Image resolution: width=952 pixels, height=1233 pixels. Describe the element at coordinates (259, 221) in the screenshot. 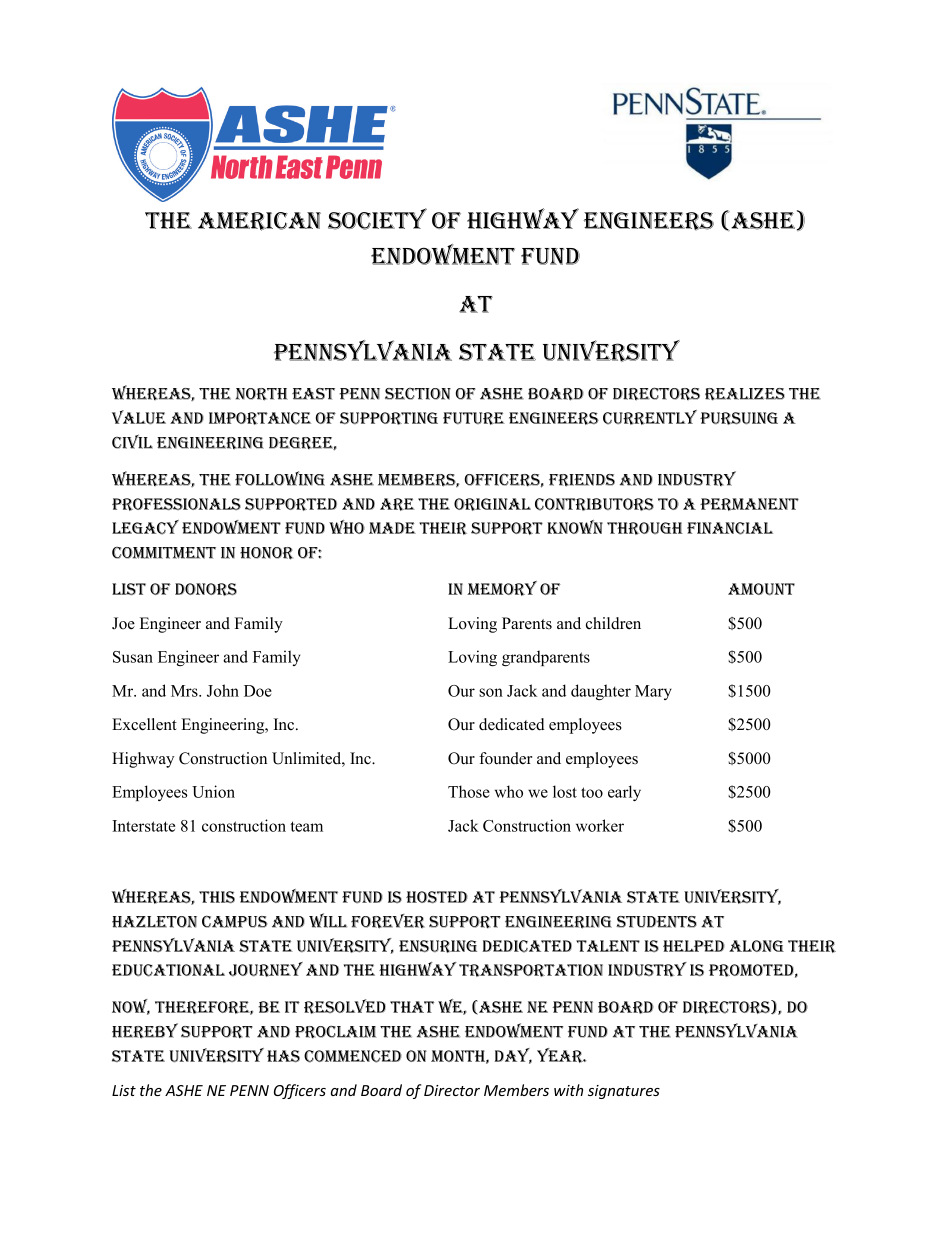

I see `American` at that location.
